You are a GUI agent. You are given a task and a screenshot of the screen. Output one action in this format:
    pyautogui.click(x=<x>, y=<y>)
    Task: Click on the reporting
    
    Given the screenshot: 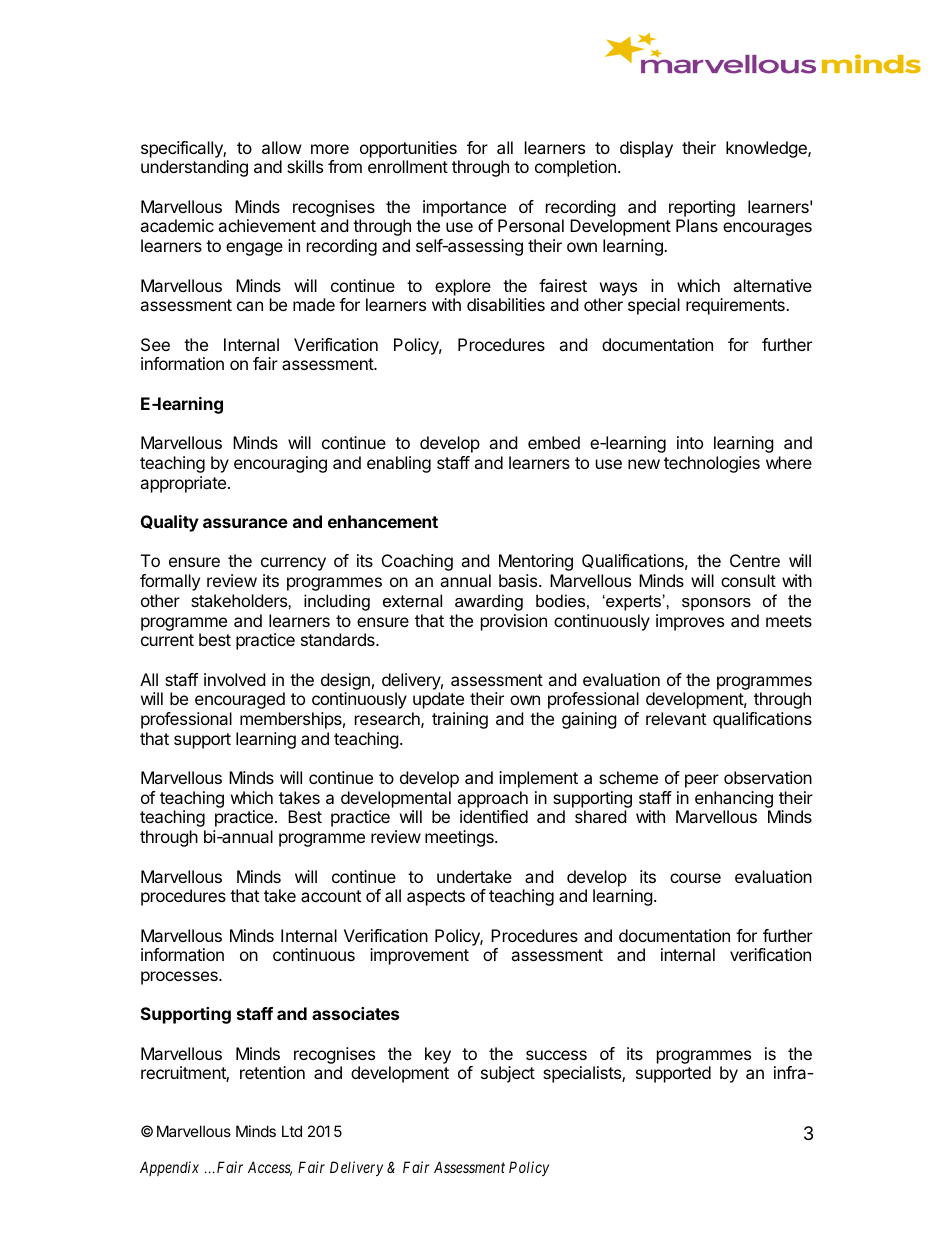 What is the action you would take?
    pyautogui.click(x=702, y=210)
